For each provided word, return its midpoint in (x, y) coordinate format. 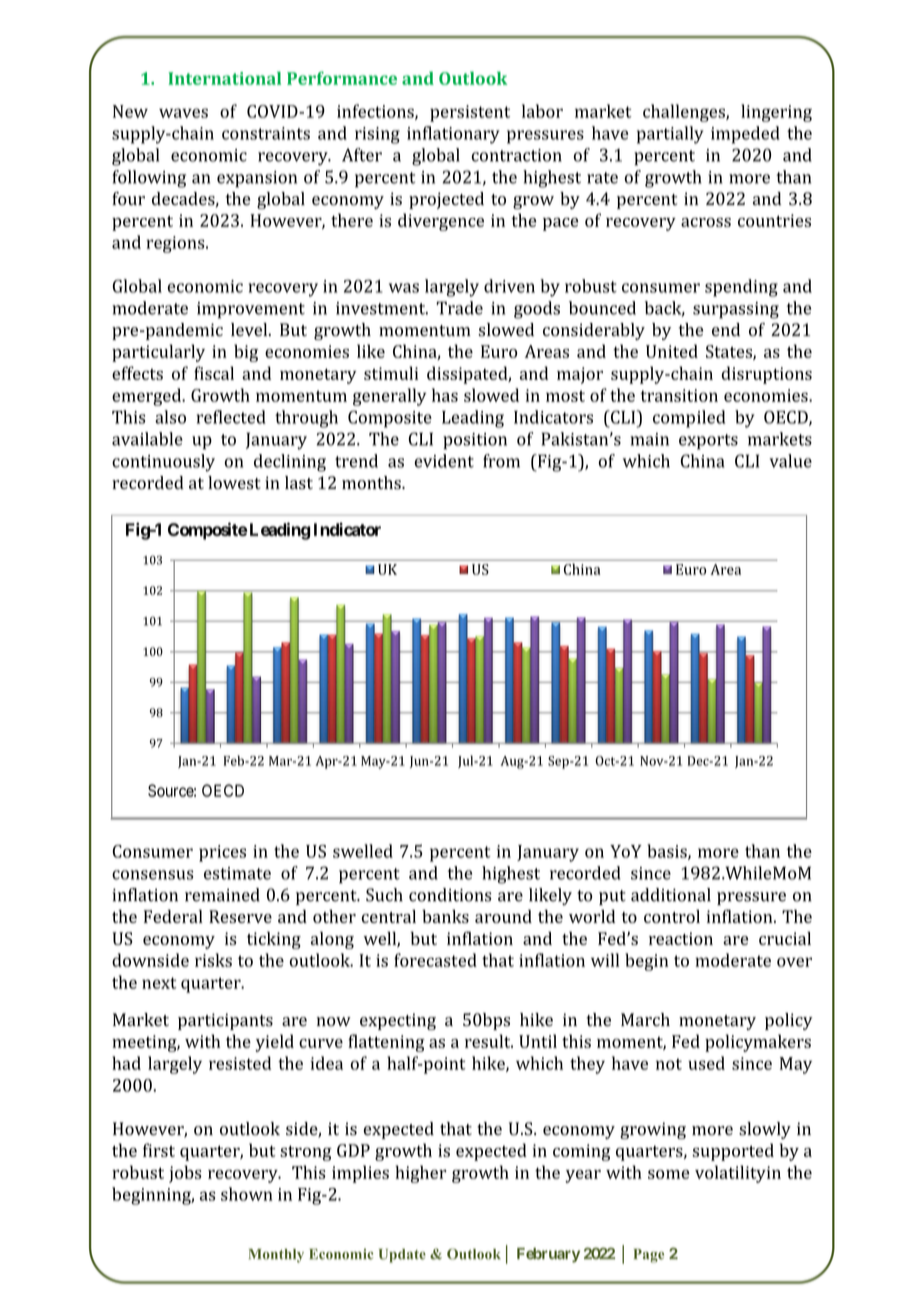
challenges (685, 113)
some (668, 1174)
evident (444, 461)
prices (222, 853)
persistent (470, 113)
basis (668, 852)
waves (183, 113)
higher (420, 1174)
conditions (450, 895)
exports (708, 442)
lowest (234, 483)
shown (247, 1194)
